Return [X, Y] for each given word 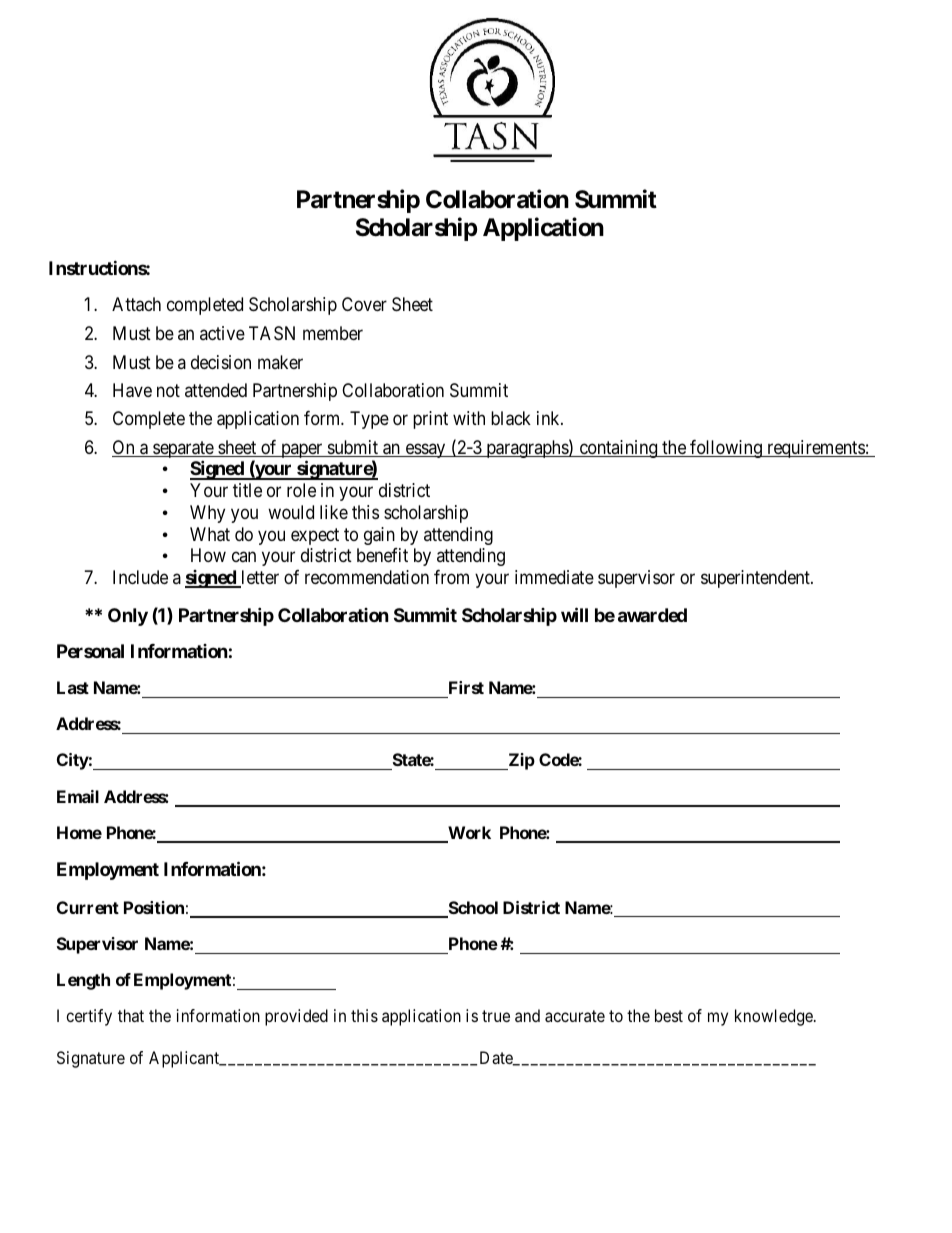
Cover [364, 304]
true [496, 1016]
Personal [90, 651]
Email [78, 796]
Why [207, 514]
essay [425, 450]
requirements [815, 449]
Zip [520, 761]
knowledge [775, 1017]
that [131, 1015]
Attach [136, 304]
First [465, 689]
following [726, 449]
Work [468, 834]
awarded [652, 615]
